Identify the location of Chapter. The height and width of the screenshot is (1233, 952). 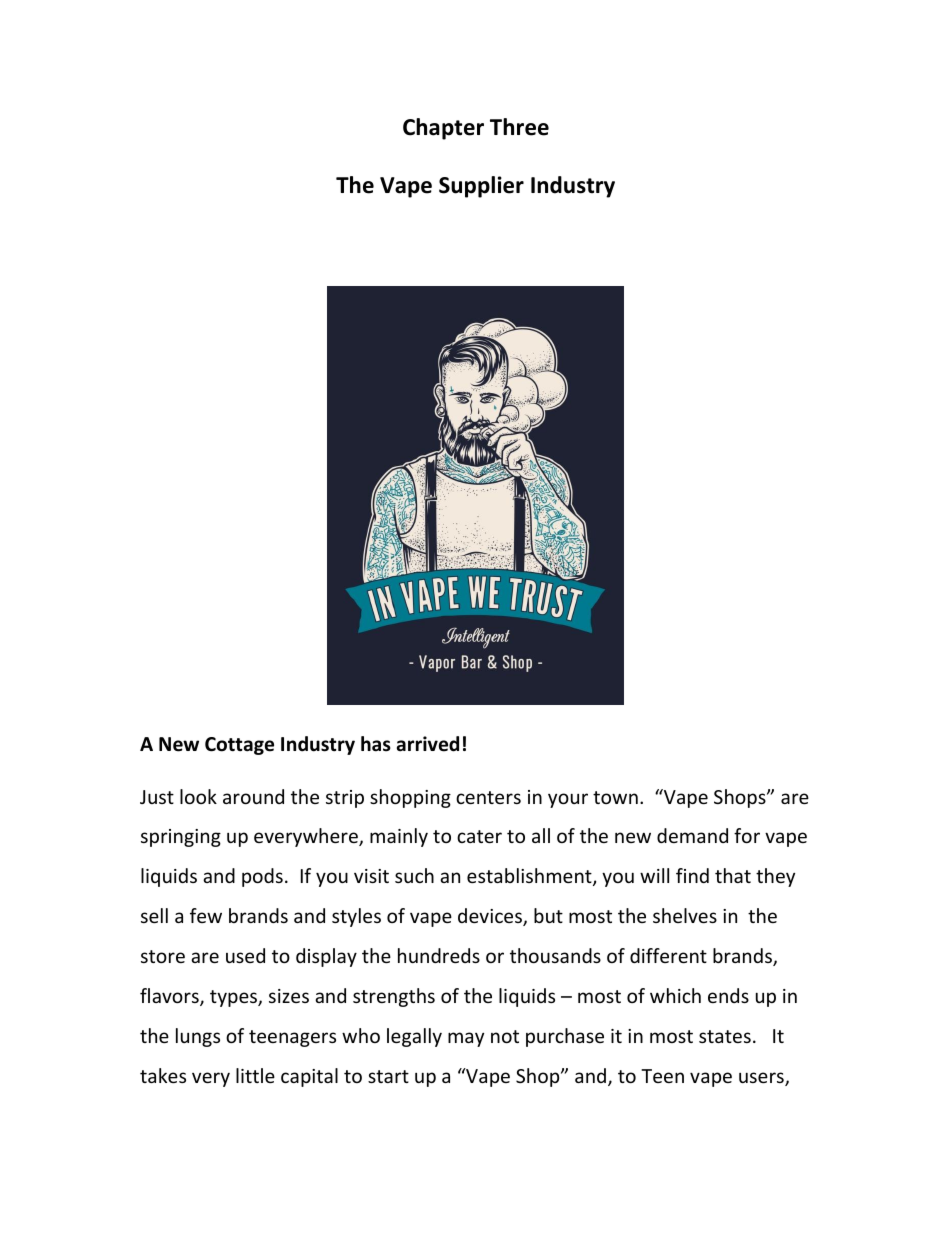
(443, 129).
